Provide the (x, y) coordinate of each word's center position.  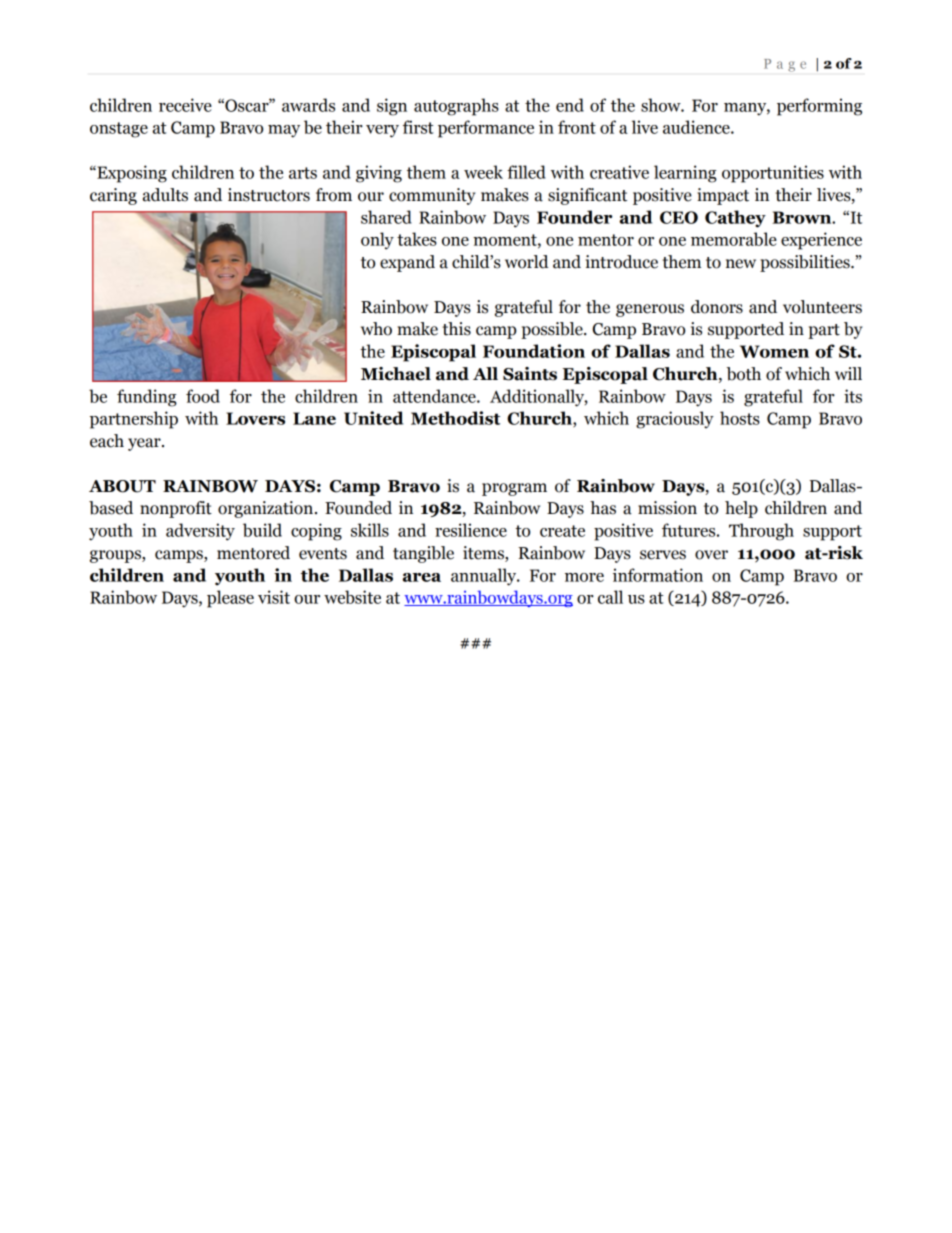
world (527, 262)
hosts (740, 418)
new (741, 264)
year (145, 444)
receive (185, 105)
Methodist (455, 418)
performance (486, 129)
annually (485, 577)
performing (819, 107)
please (230, 599)
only (377, 241)
